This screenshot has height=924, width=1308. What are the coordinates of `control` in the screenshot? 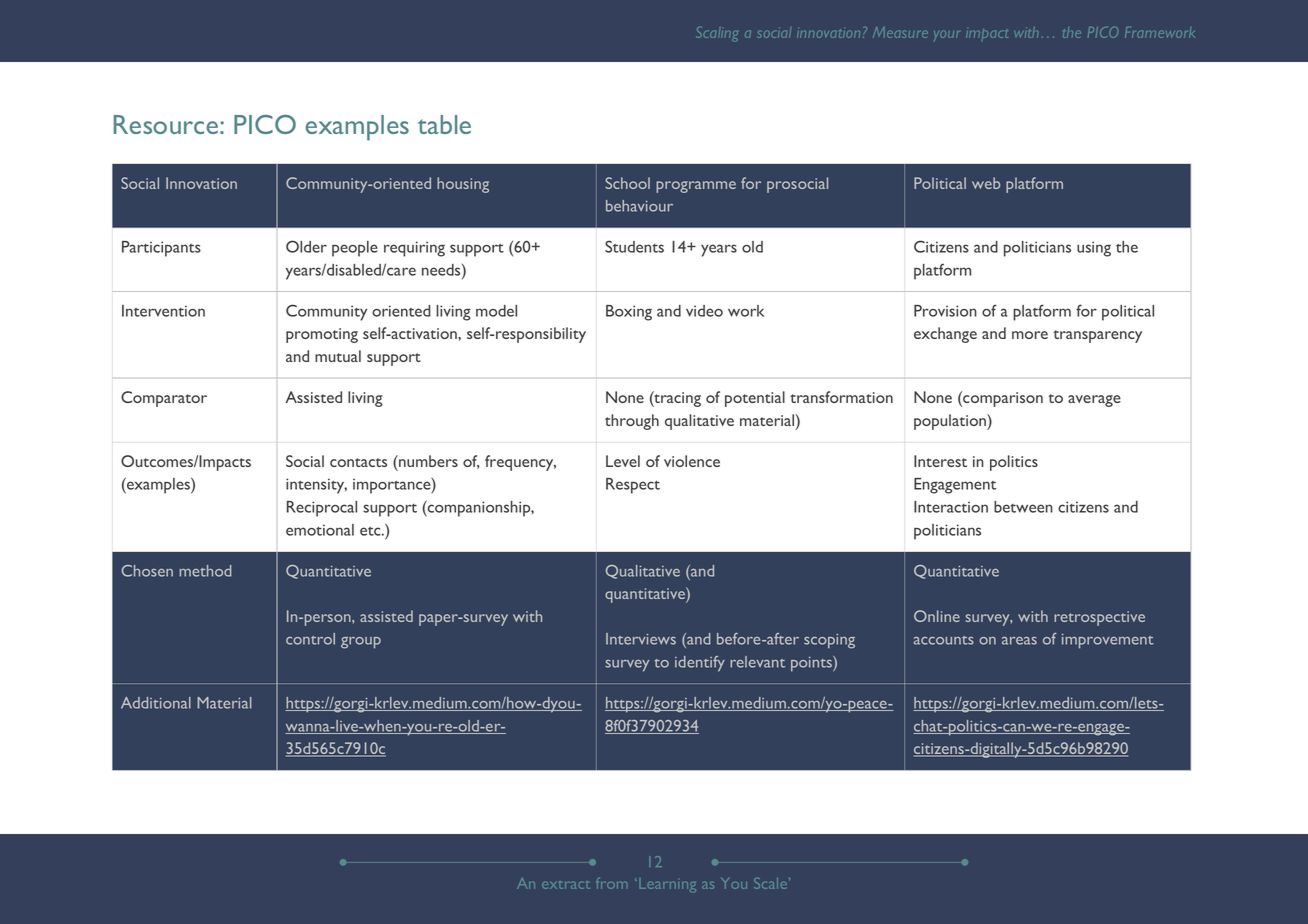 It's located at (310, 639).
